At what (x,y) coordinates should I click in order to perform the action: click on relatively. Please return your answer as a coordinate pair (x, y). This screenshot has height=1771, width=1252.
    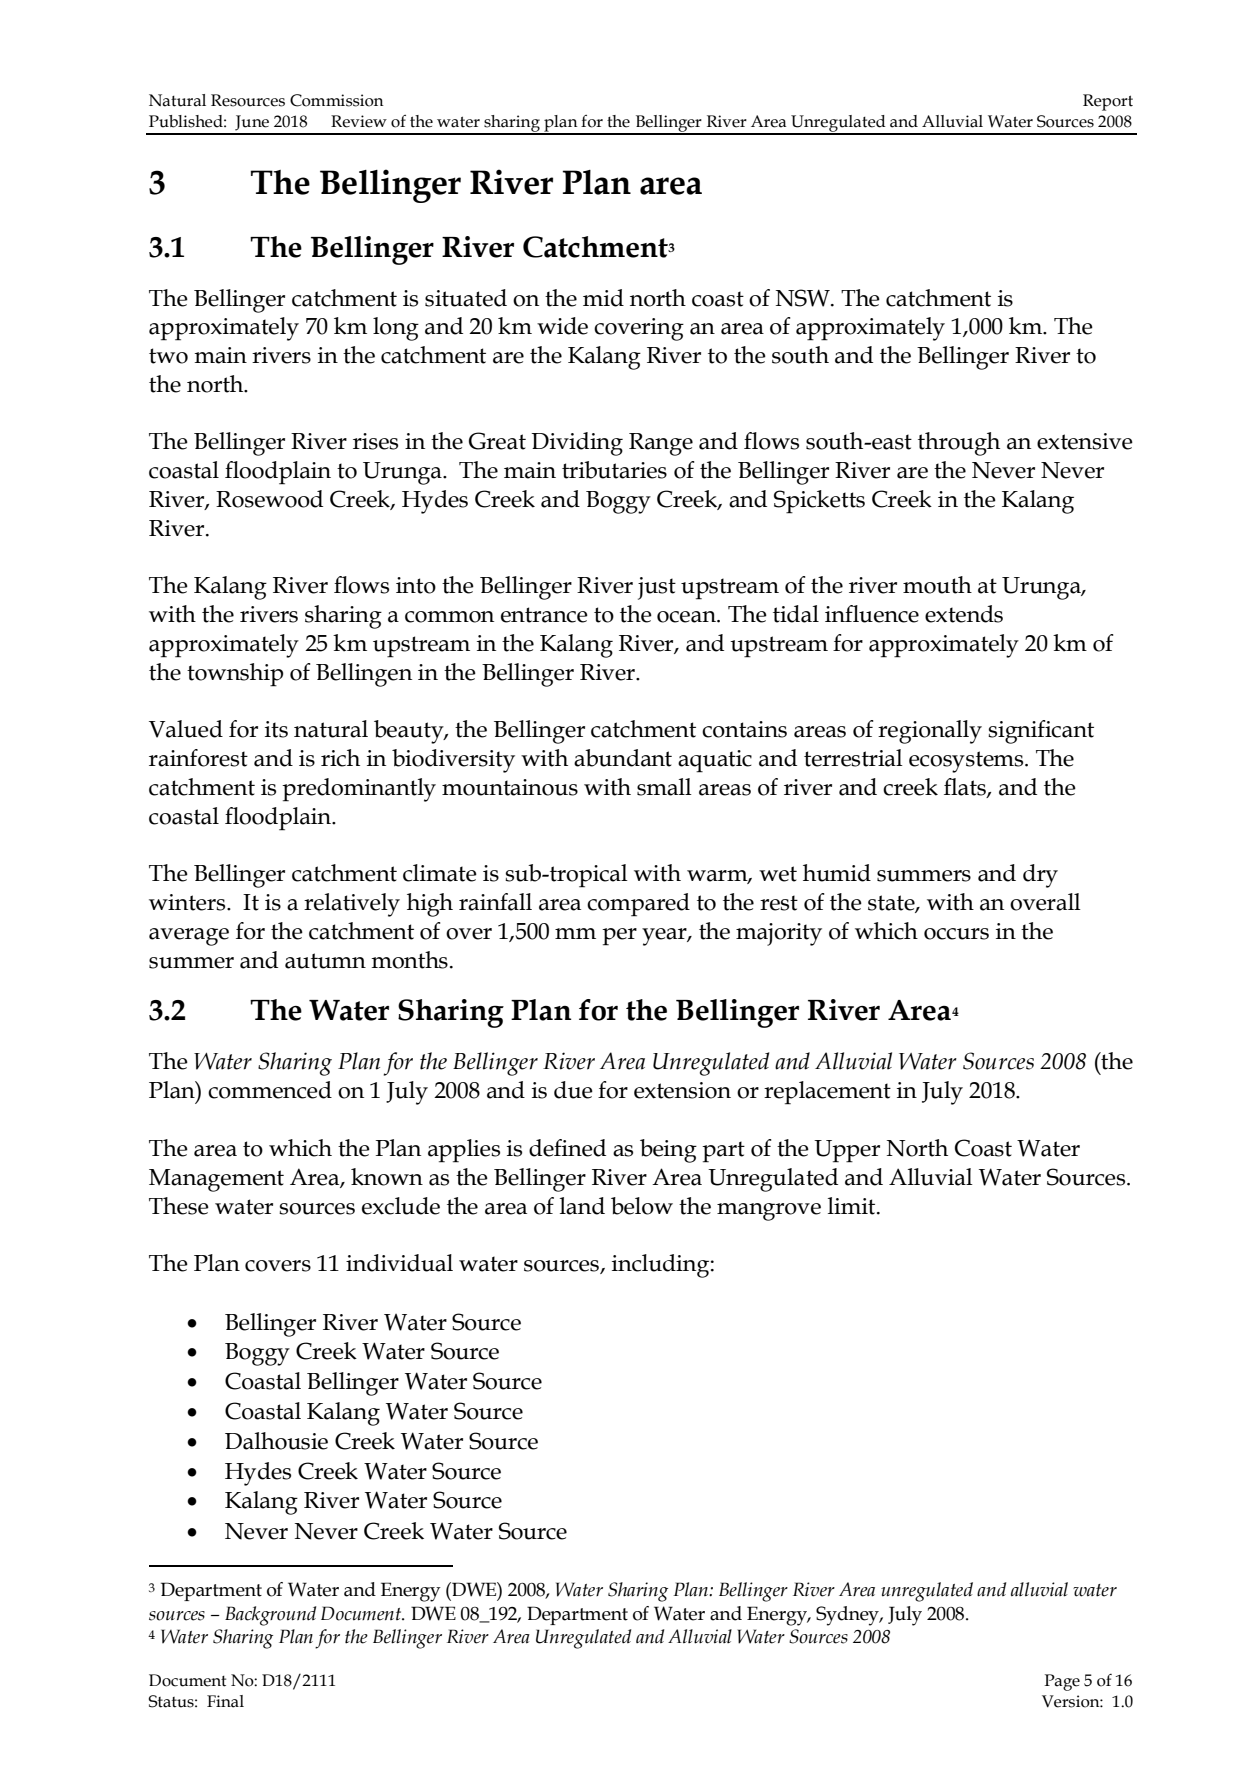
    Looking at the image, I should click on (352, 905).
